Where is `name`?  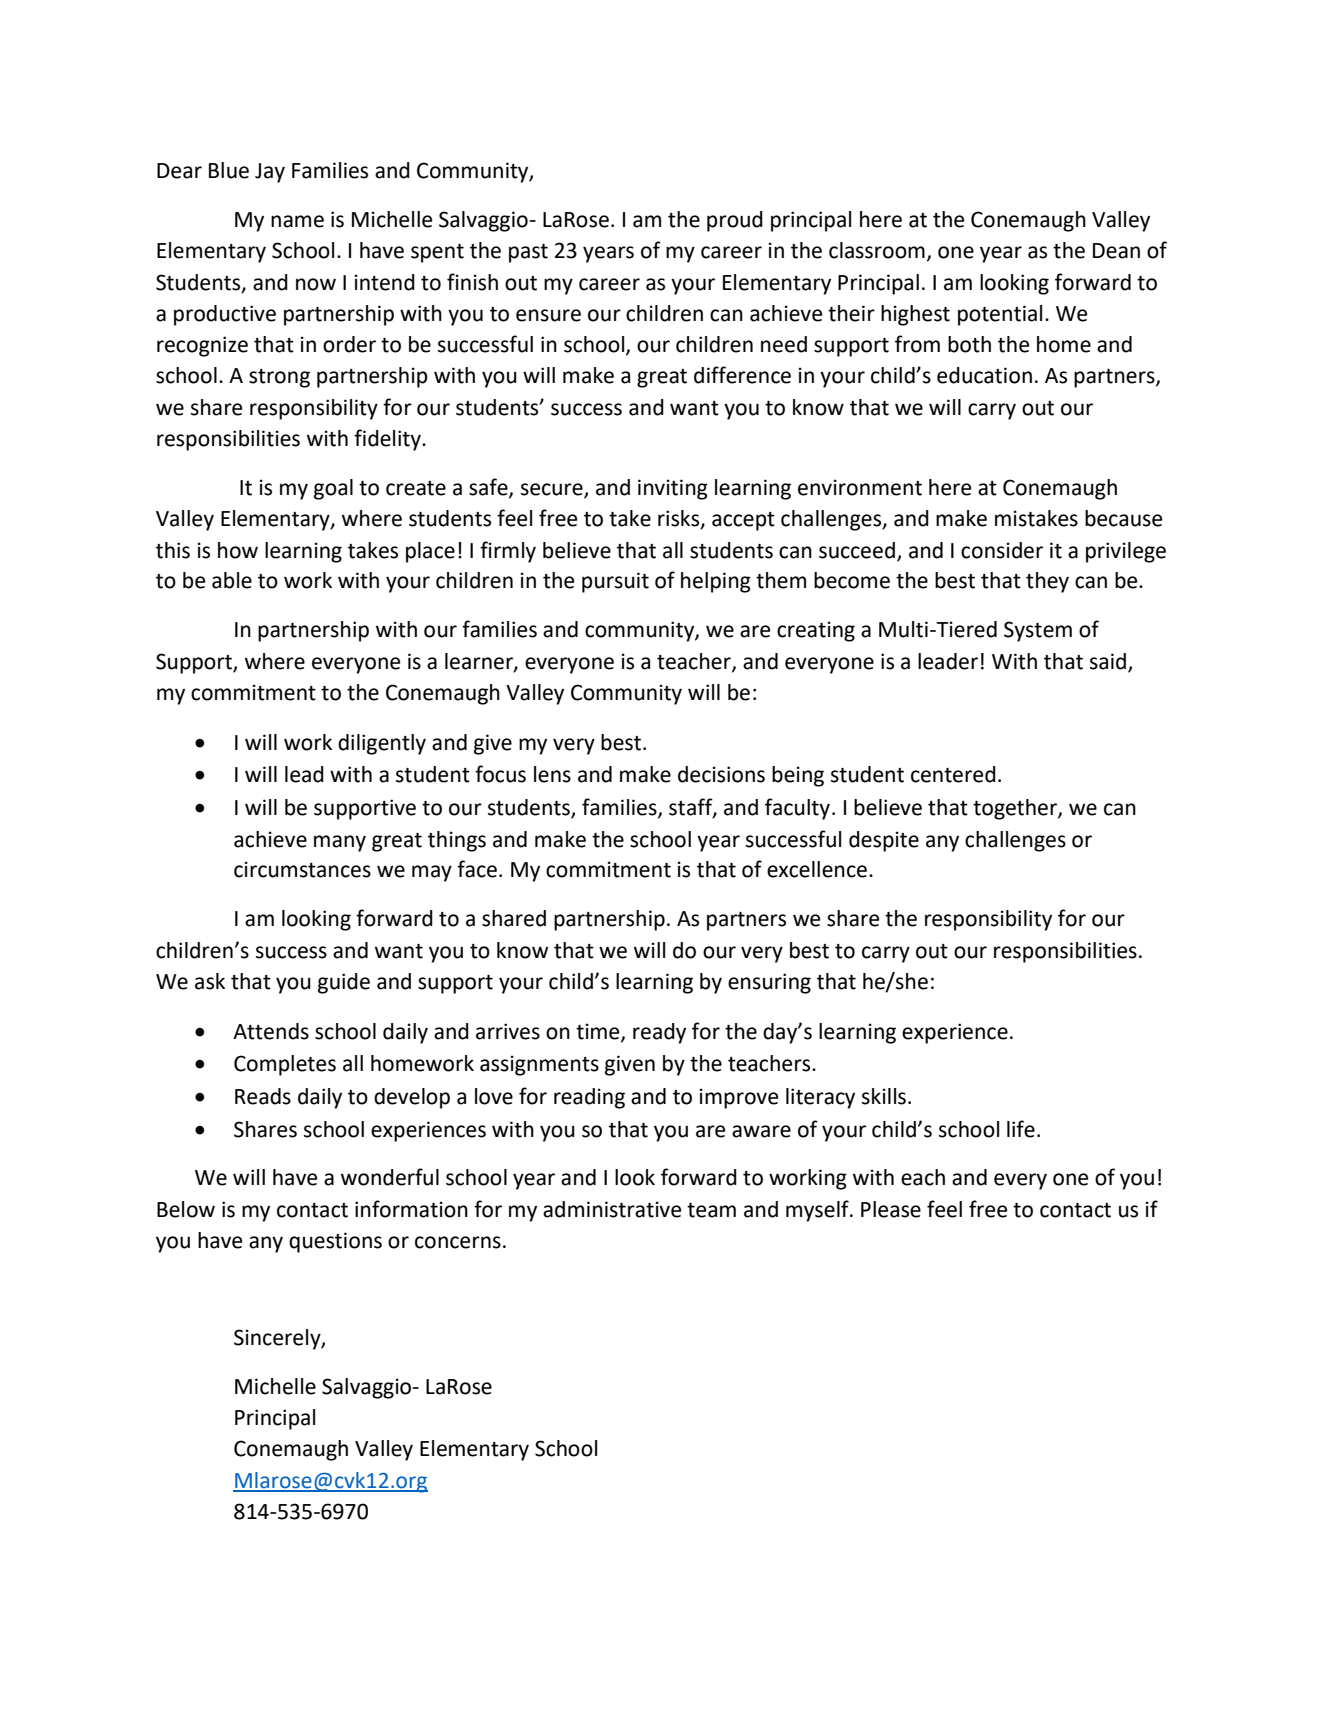
name is located at coordinates (297, 221).
